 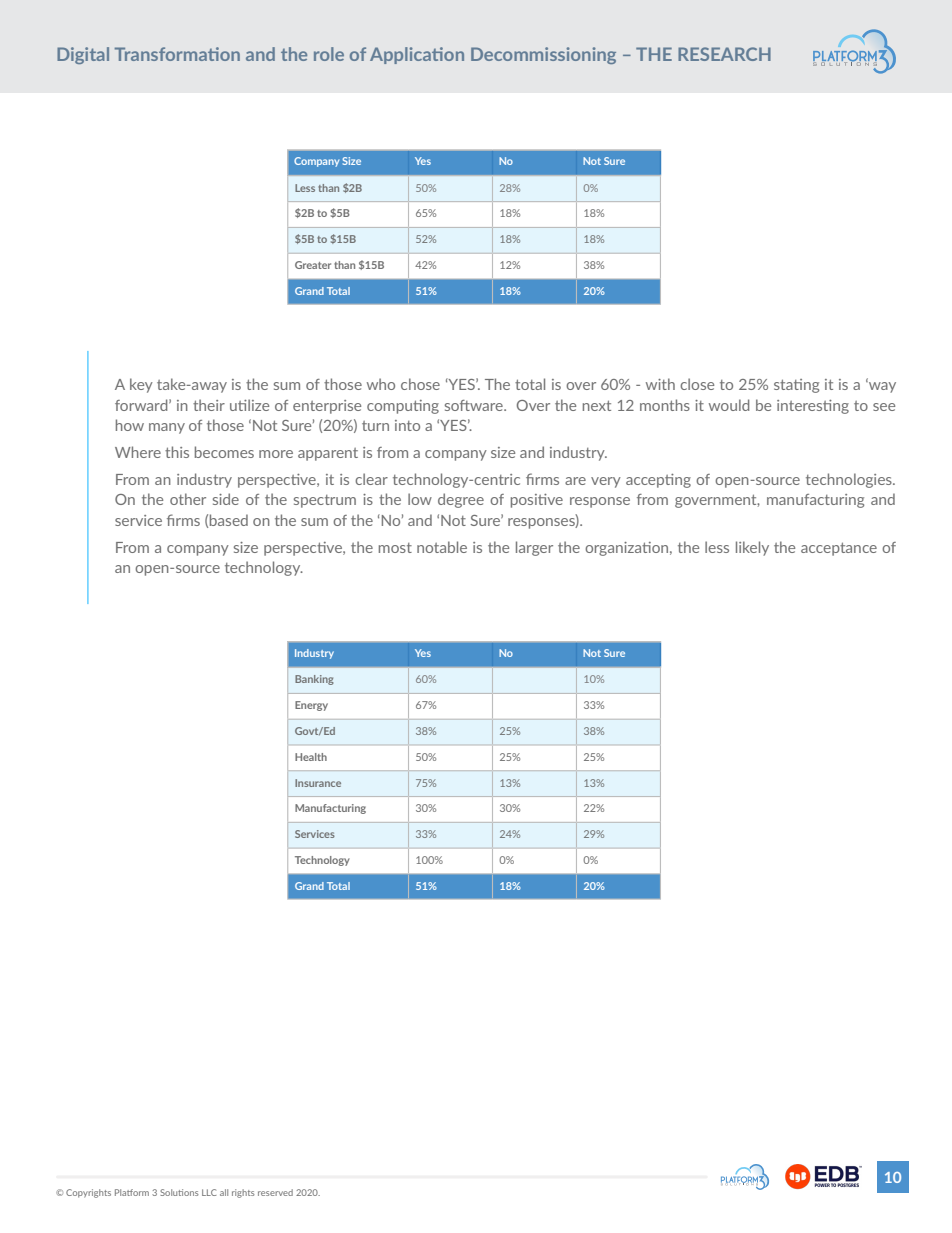 What do you see at coordinates (543, 55) in the document?
I see `Decommissioning` at bounding box center [543, 55].
